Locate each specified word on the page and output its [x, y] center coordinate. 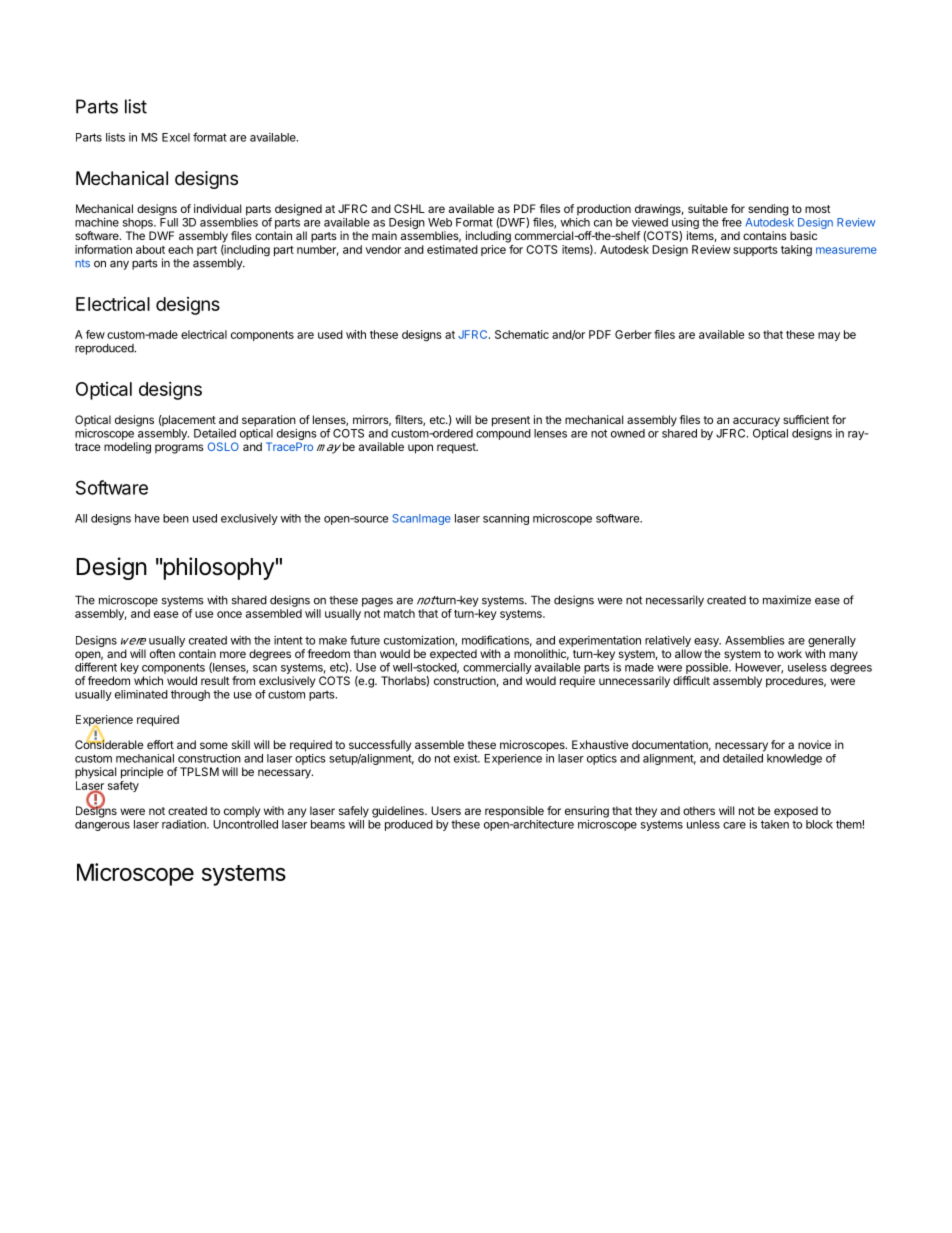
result [215, 680]
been [176, 518]
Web [440, 222]
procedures [796, 682]
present [511, 421]
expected [453, 655]
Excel [176, 137]
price [493, 250]
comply [242, 812]
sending [768, 210]
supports [755, 251]
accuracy [756, 422]
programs [179, 449]
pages [377, 602]
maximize [787, 600]
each [180, 249]
